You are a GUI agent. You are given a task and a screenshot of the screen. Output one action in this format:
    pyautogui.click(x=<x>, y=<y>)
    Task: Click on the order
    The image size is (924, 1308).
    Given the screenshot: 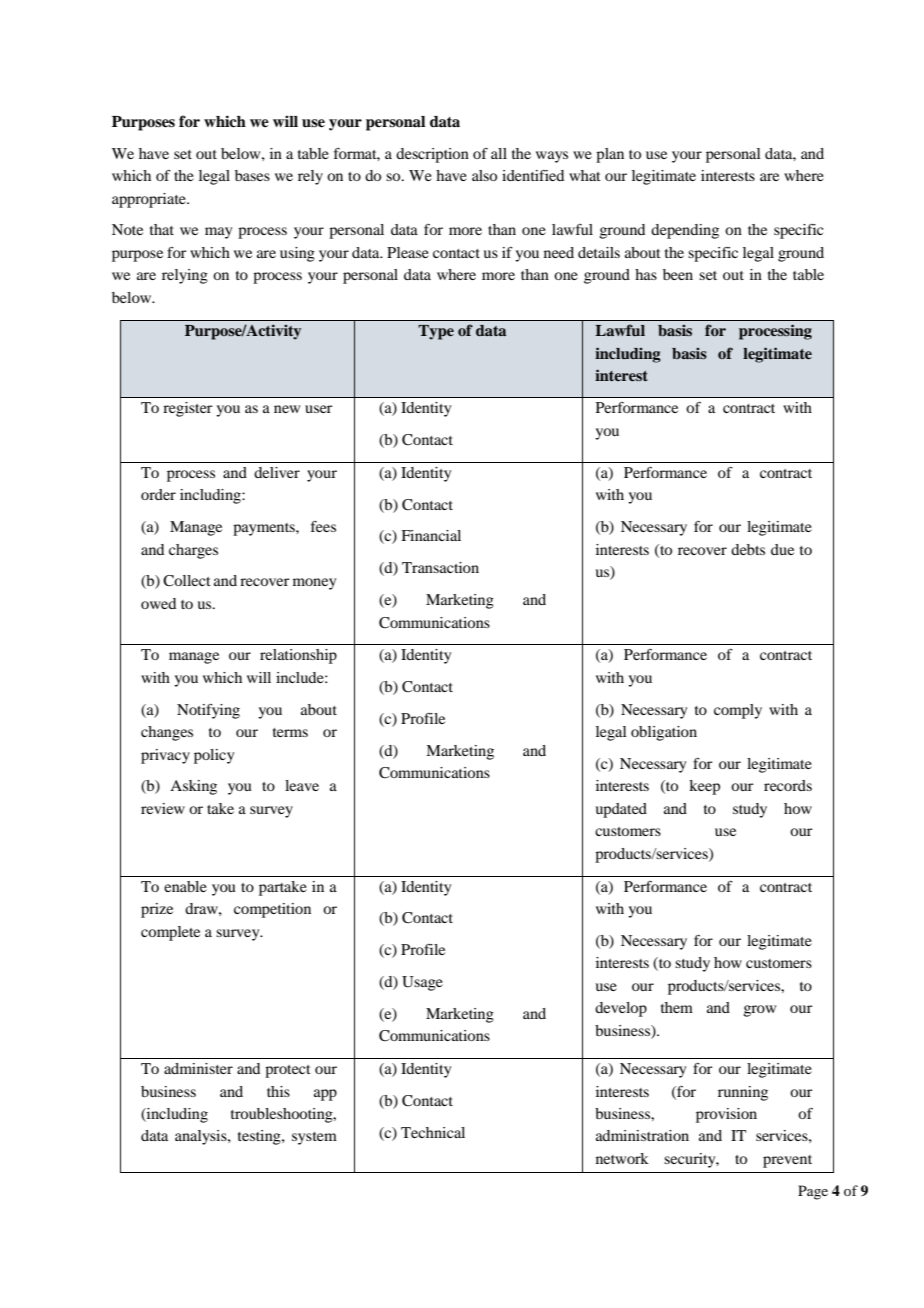 What is the action you would take?
    pyautogui.click(x=158, y=494)
